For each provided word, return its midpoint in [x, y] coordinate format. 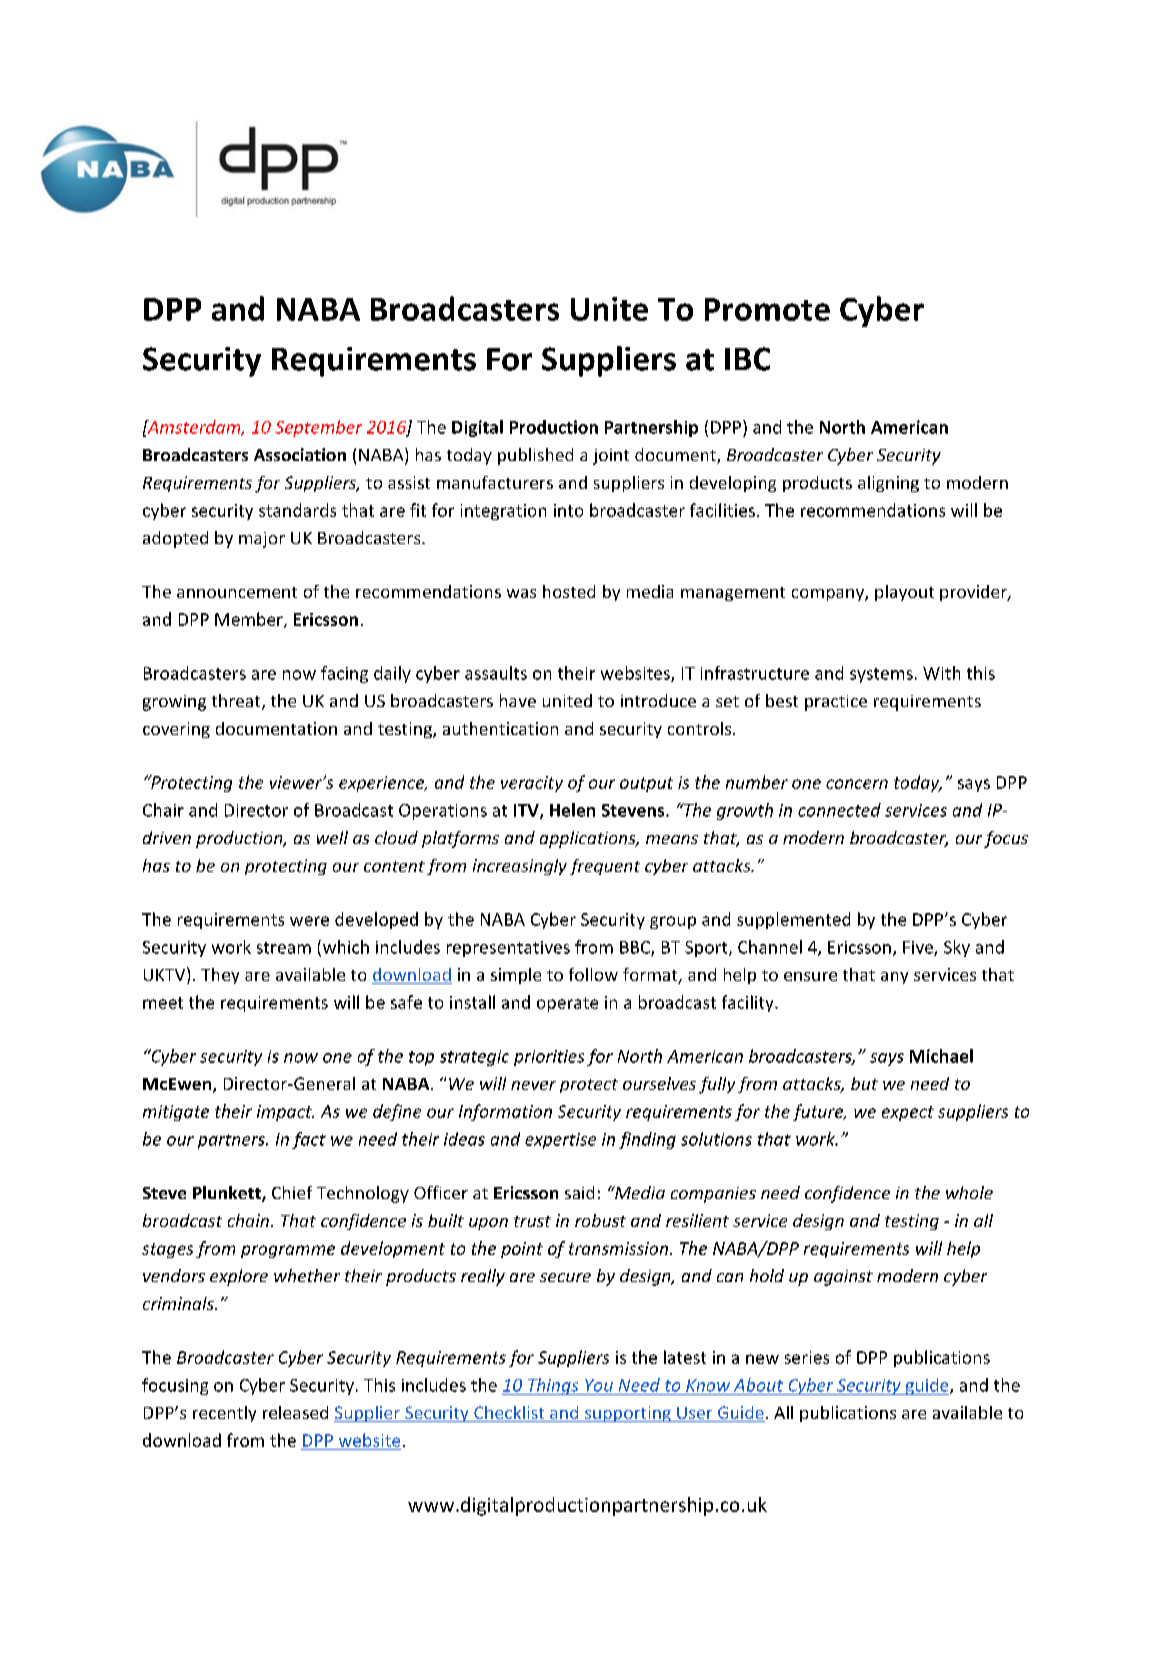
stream [284, 948]
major [262, 540]
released [295, 1412]
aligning [888, 484]
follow [593, 974]
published [535, 456]
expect [908, 1113]
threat [237, 702]
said [579, 1192]
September [318, 428]
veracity [532, 784]
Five [919, 948]
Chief [292, 1192]
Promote [767, 309]
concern [857, 784]
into [568, 510]
